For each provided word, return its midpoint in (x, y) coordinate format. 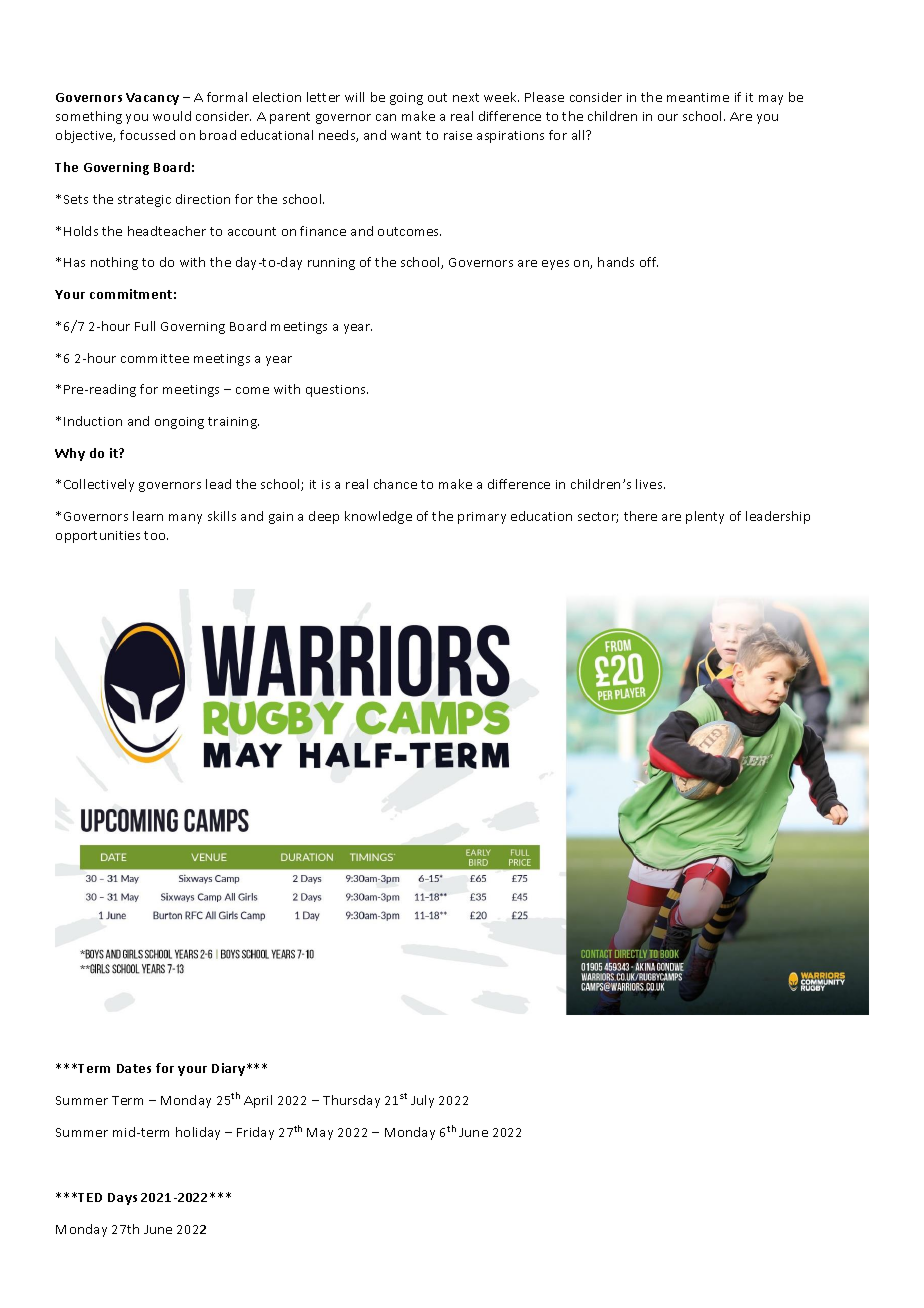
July (422, 1101)
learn (148, 516)
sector (598, 517)
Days (122, 1199)
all (579, 135)
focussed (147, 135)
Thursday (351, 1101)
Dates (134, 1068)
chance (395, 484)
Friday (255, 1133)
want (406, 135)
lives (650, 484)
